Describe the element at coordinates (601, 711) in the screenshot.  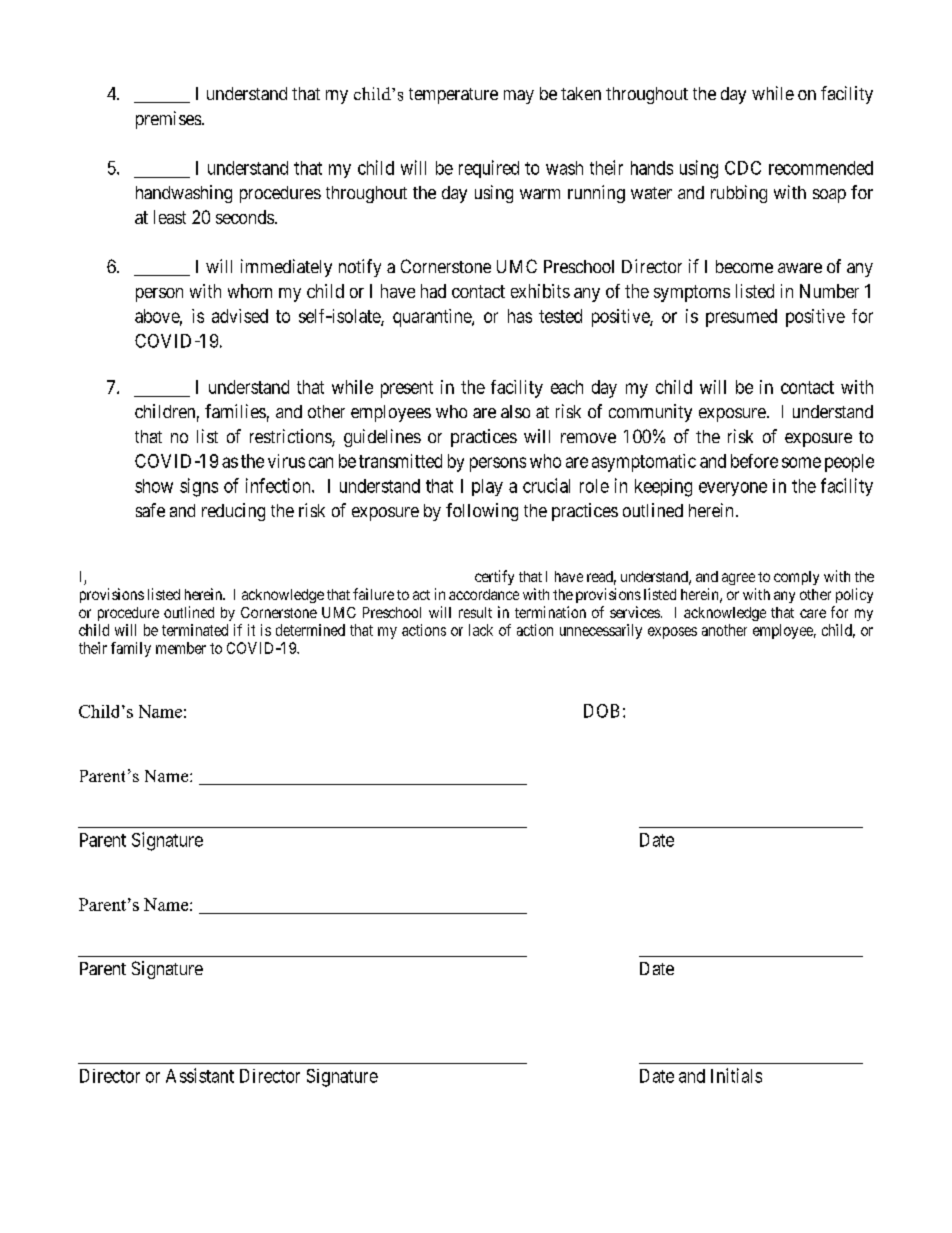
I see `DOB` at that location.
